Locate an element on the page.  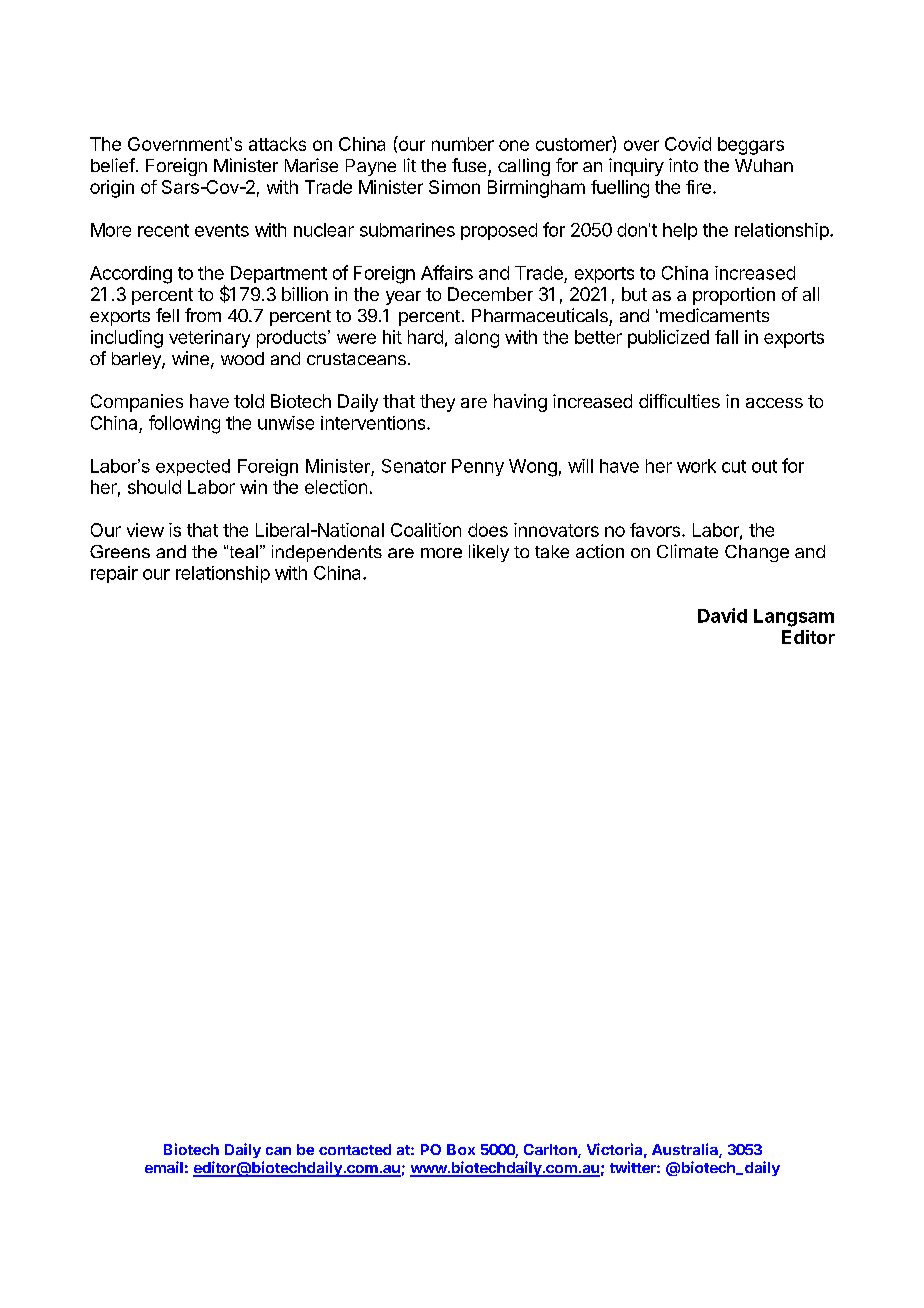
fire is located at coordinates (698, 187).
